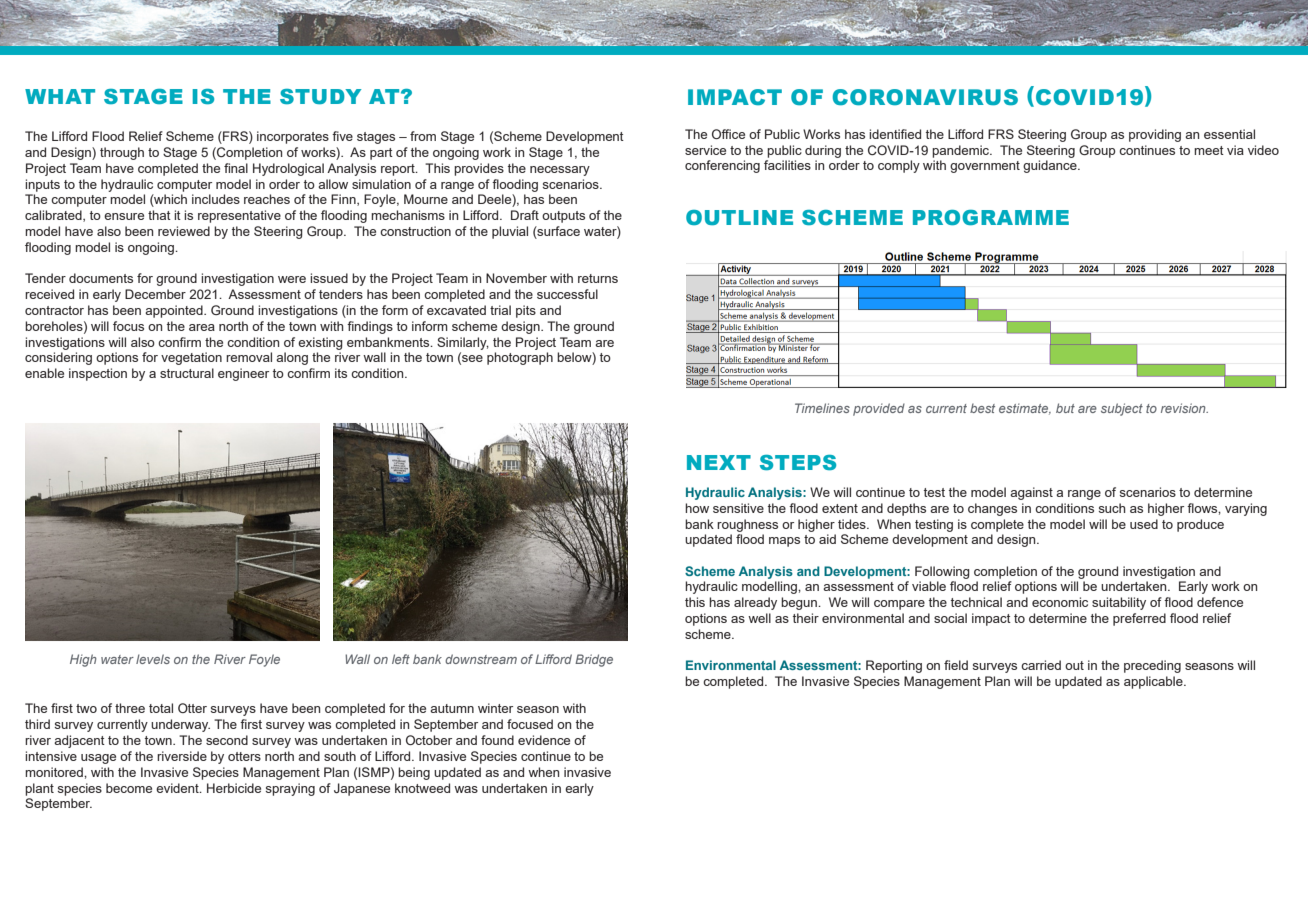 Image resolution: width=1308 pixels, height=924 pixels. What do you see at coordinates (526, 311) in the screenshot?
I see `pits` at bounding box center [526, 311].
